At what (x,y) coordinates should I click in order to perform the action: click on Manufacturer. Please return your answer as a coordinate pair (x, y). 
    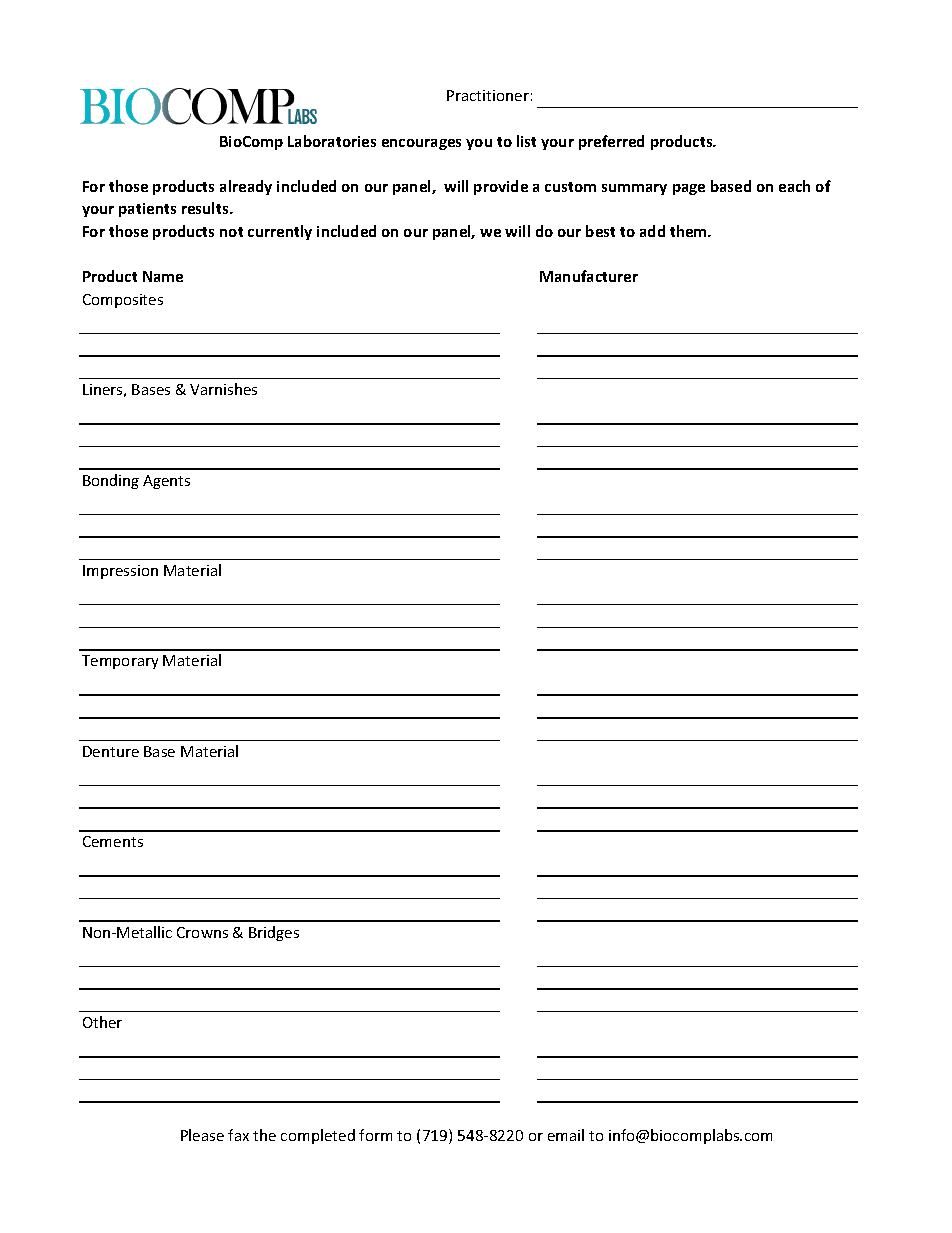
    Looking at the image, I should click on (589, 276).
